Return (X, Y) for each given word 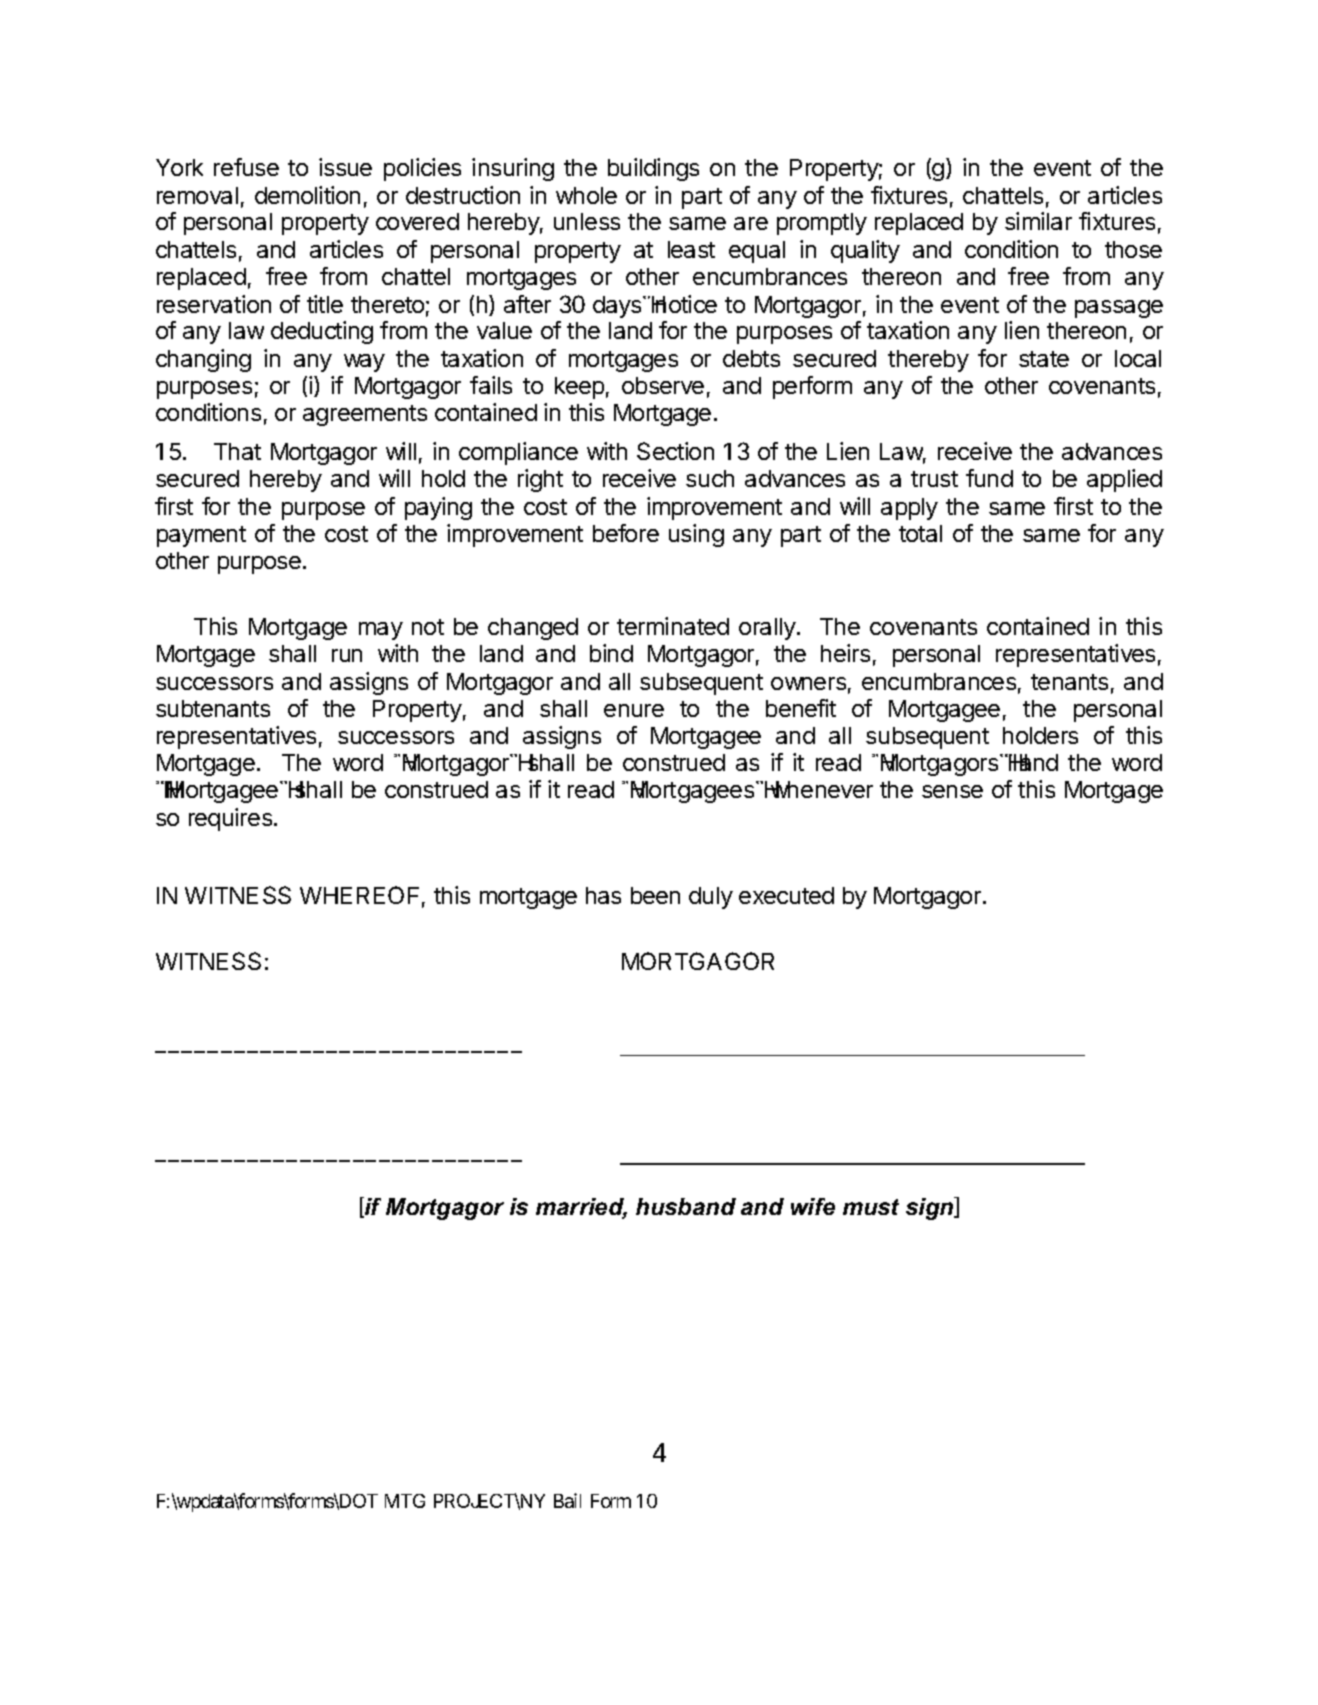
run (347, 655)
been (655, 895)
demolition (307, 195)
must (871, 1207)
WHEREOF (359, 895)
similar (1038, 221)
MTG (405, 1501)
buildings (653, 169)
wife (813, 1206)
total (920, 533)
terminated (673, 626)
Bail (567, 1500)
